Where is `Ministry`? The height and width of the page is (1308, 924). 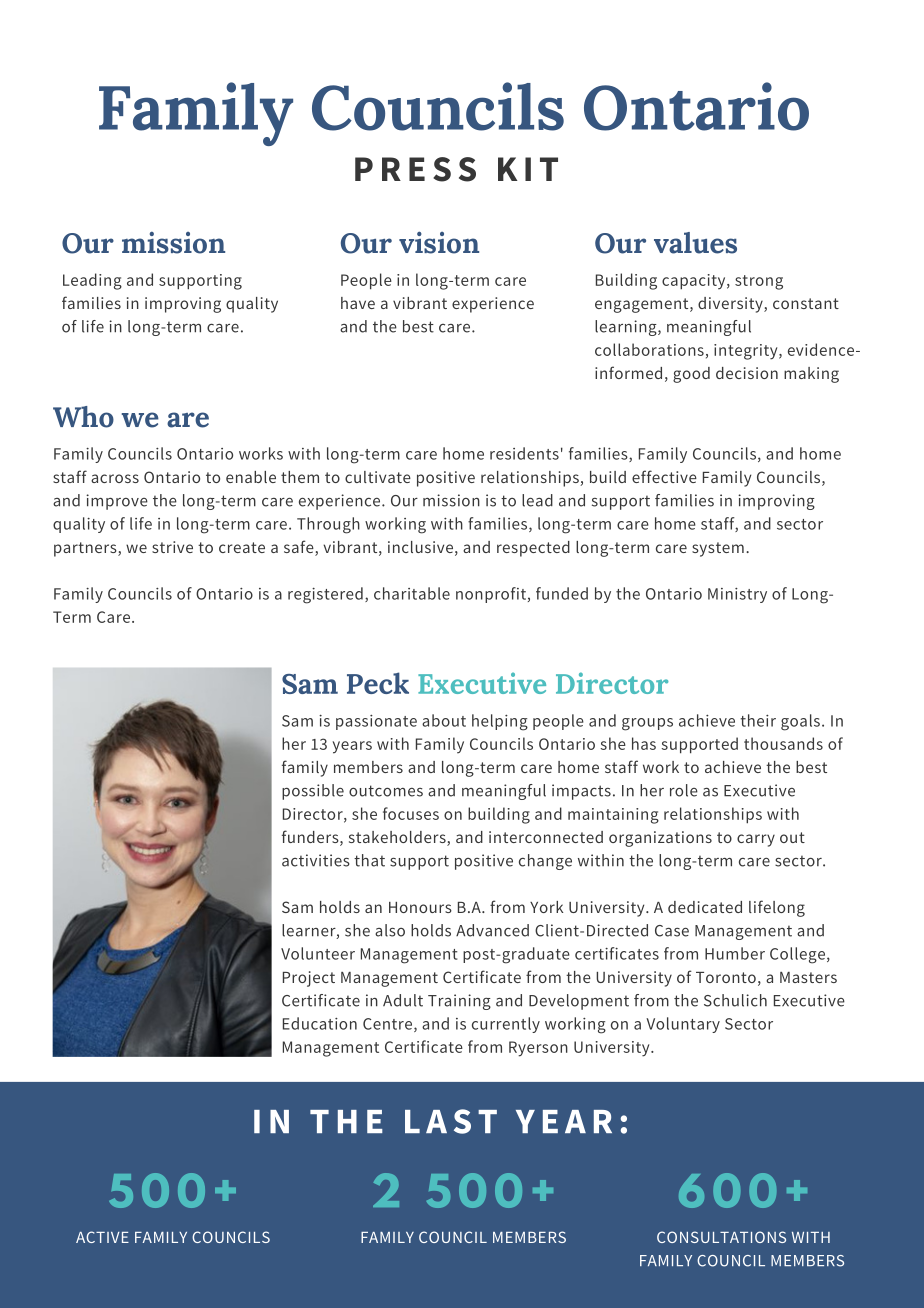
Ministry is located at coordinates (737, 595).
